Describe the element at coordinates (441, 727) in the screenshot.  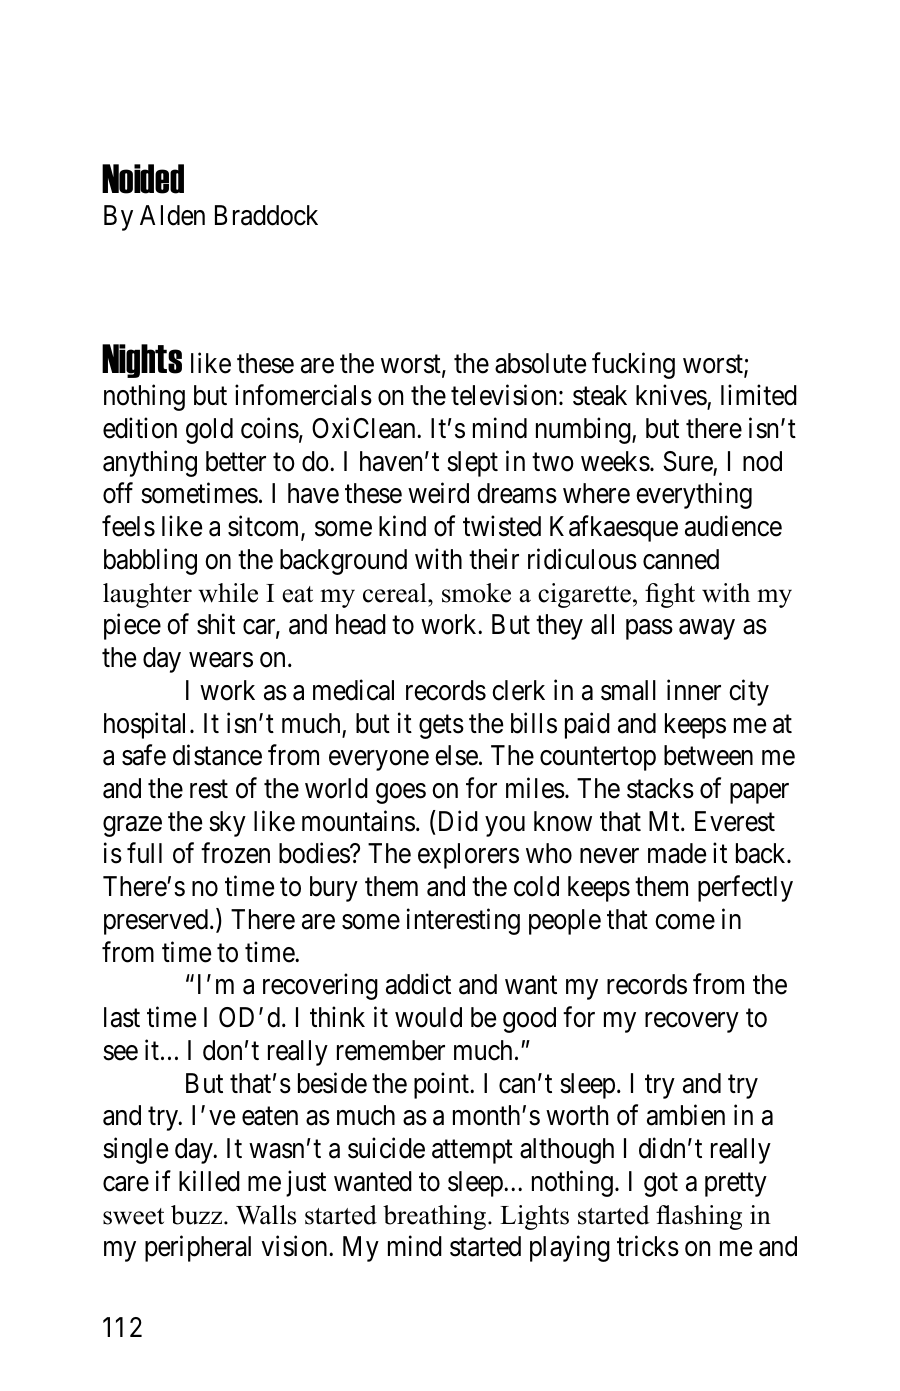
I see `gets` at that location.
